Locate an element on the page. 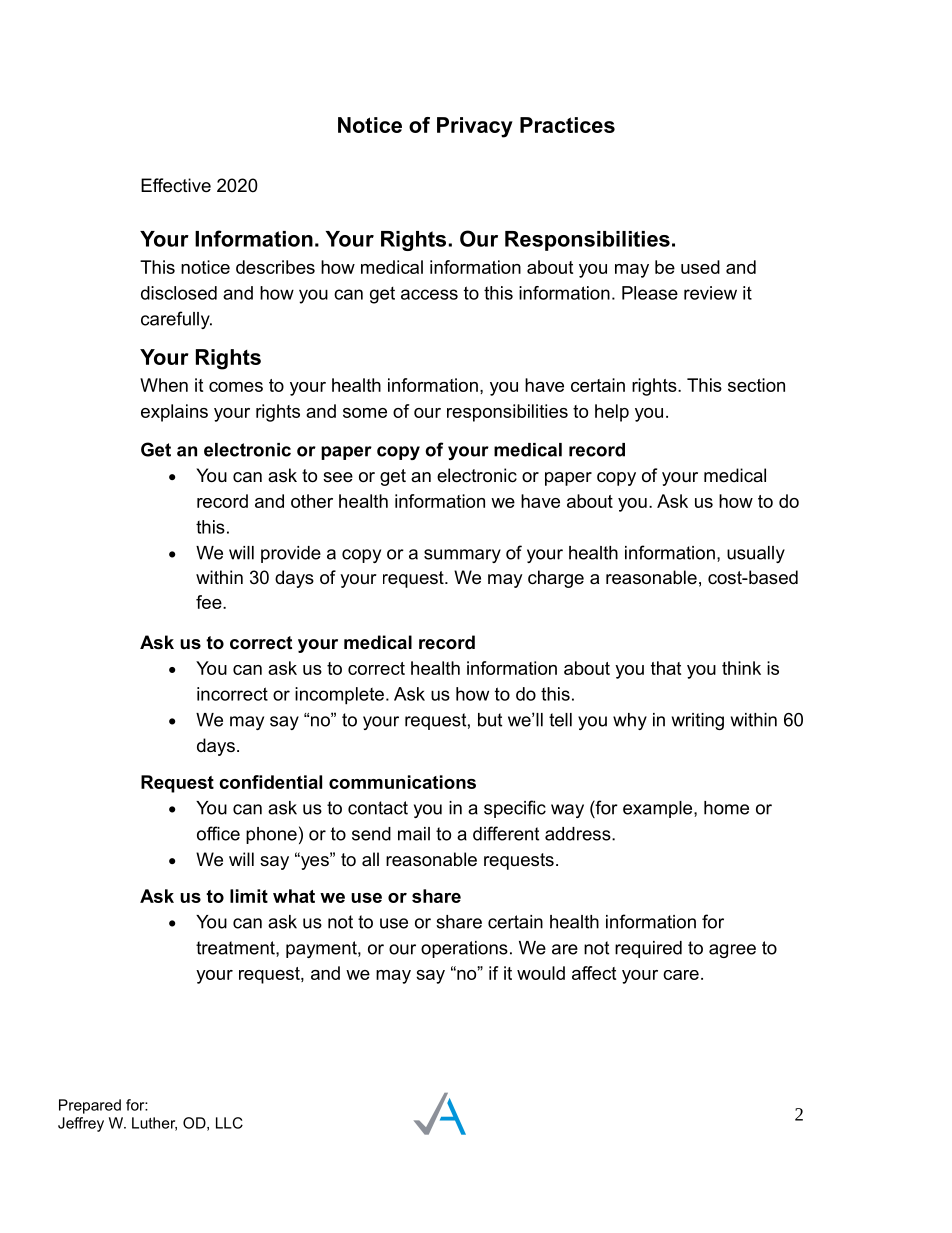 The width and height of the page is (952, 1233). writing is located at coordinates (698, 721).
